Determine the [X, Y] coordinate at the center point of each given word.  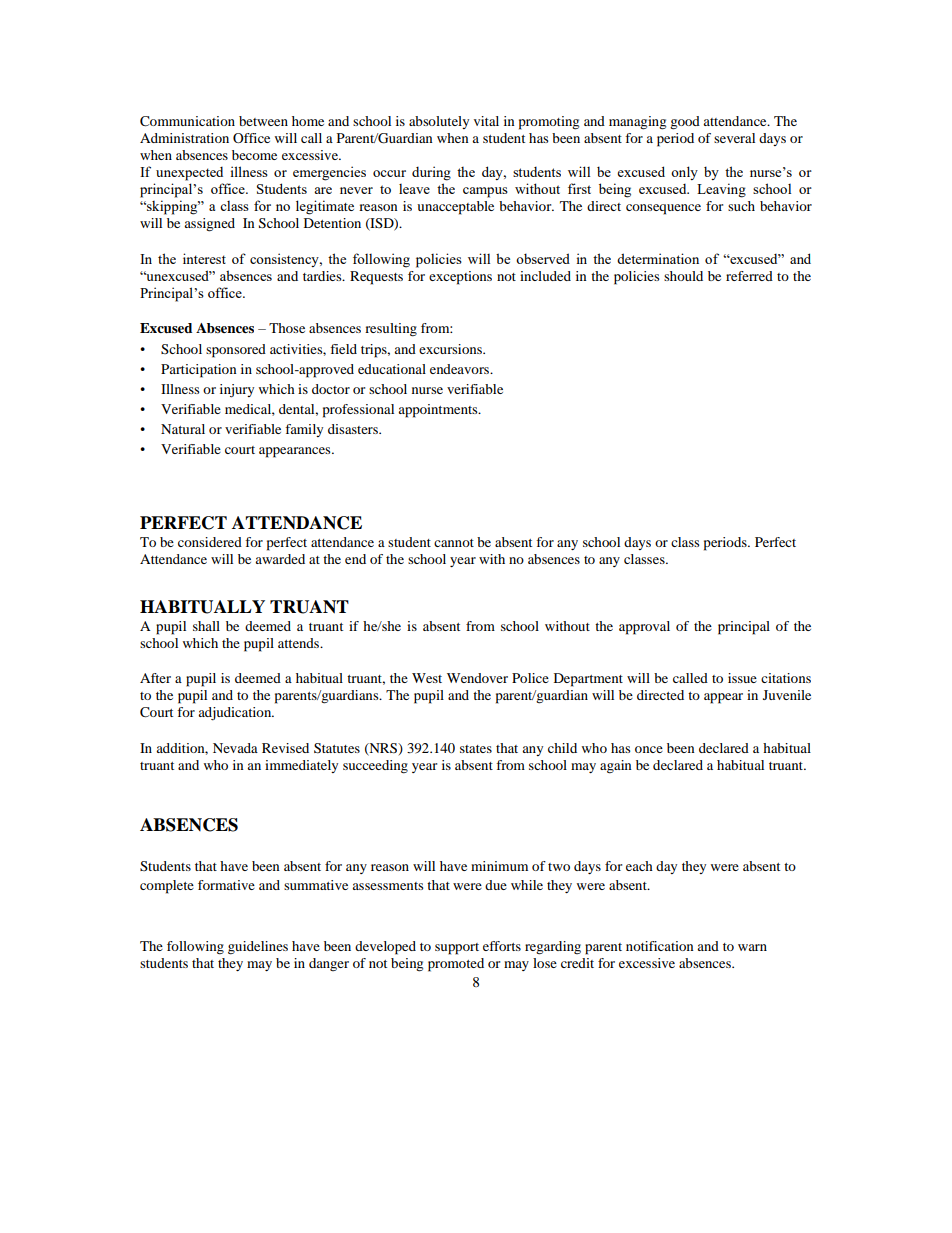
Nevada [235, 748]
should [683, 276]
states [476, 749]
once [649, 749]
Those [287, 328]
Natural [183, 429]
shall [206, 626]
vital [486, 121]
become [254, 155]
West [427, 678]
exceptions [460, 278]
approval [644, 628]
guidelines [258, 948]
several [734, 138]
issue [742, 678]
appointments [439, 411]
